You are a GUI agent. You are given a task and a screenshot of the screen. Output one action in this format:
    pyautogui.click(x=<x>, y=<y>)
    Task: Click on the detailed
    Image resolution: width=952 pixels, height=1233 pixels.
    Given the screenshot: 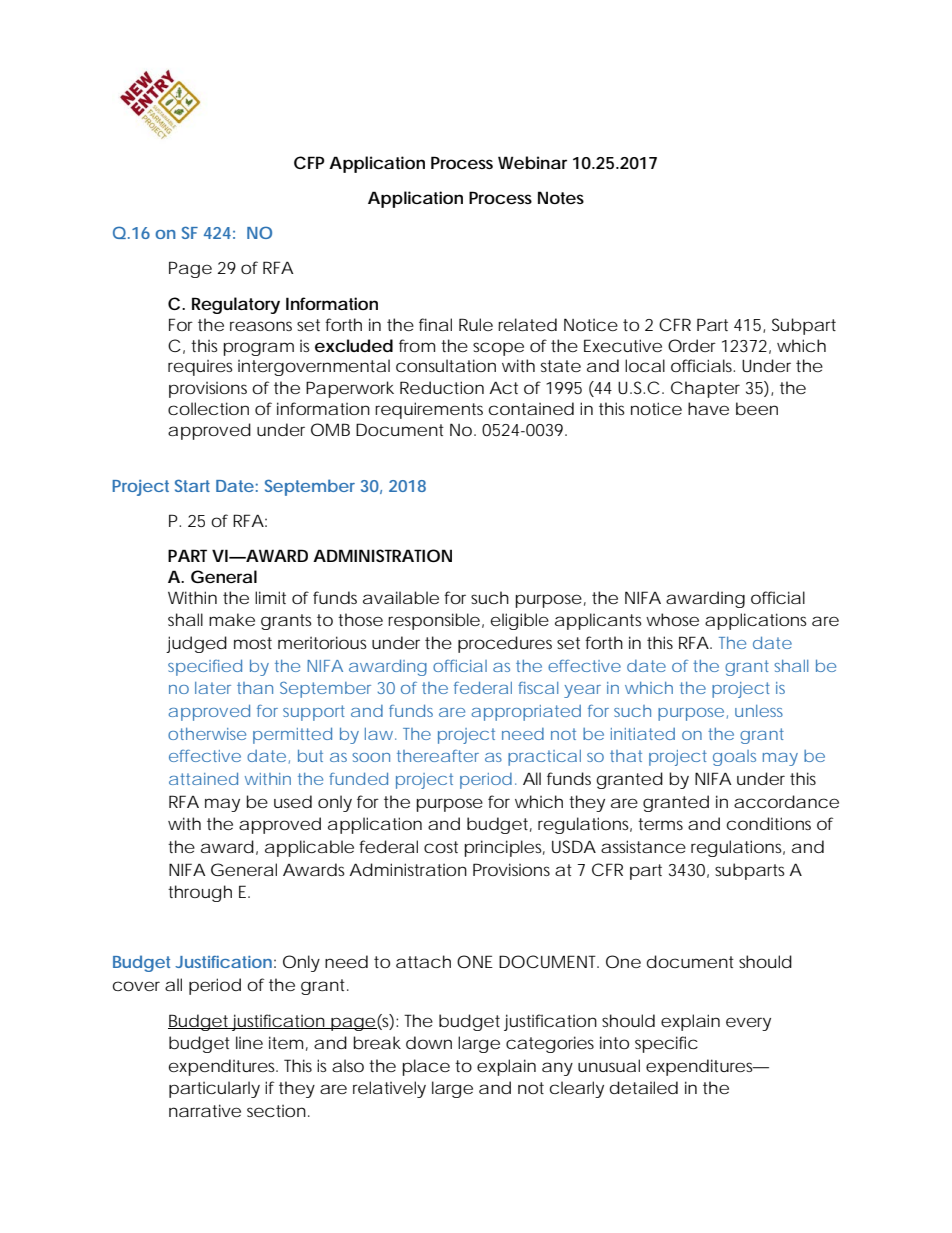 What is the action you would take?
    pyautogui.click(x=644, y=1087)
